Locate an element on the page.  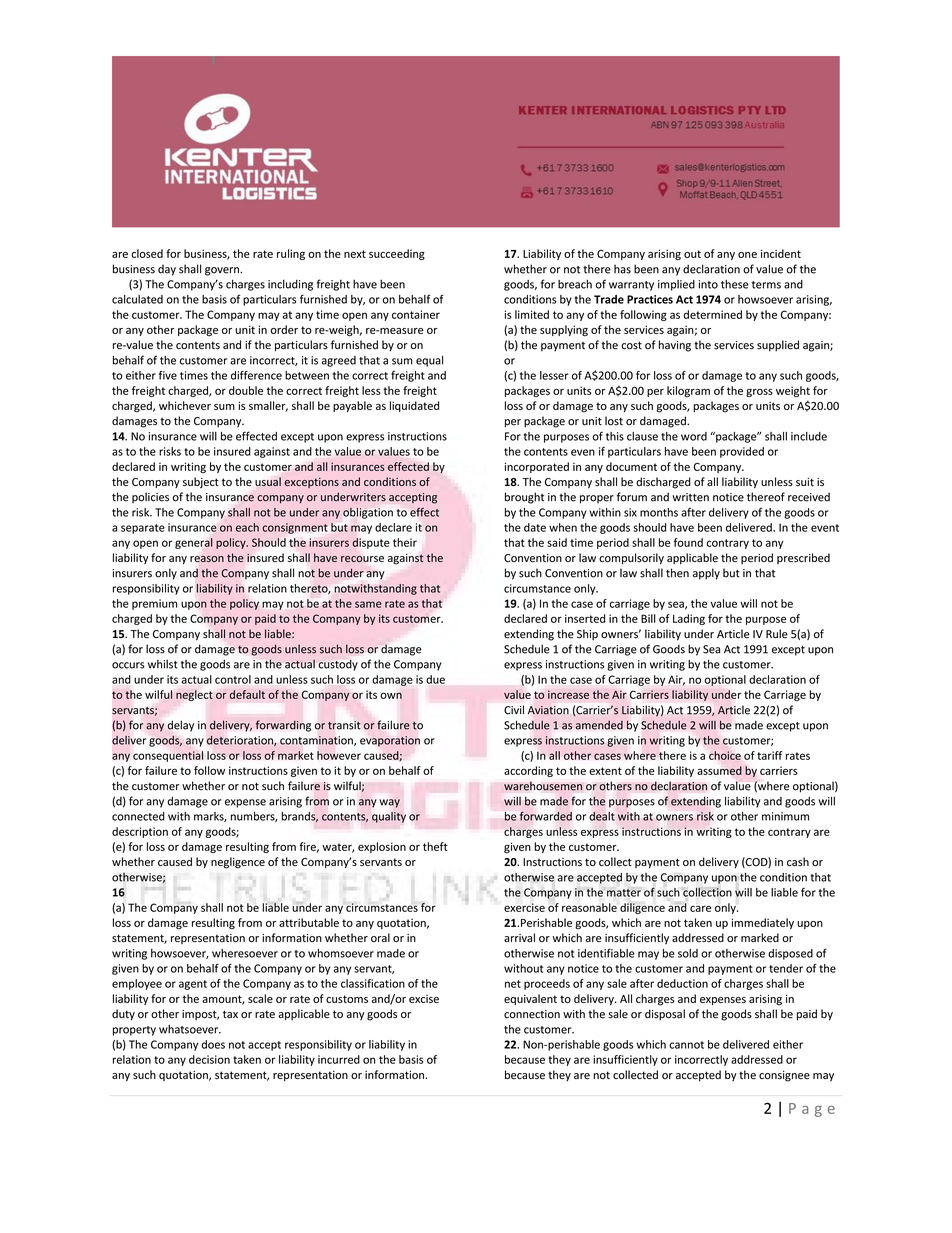
connection is located at coordinates (532, 1014).
